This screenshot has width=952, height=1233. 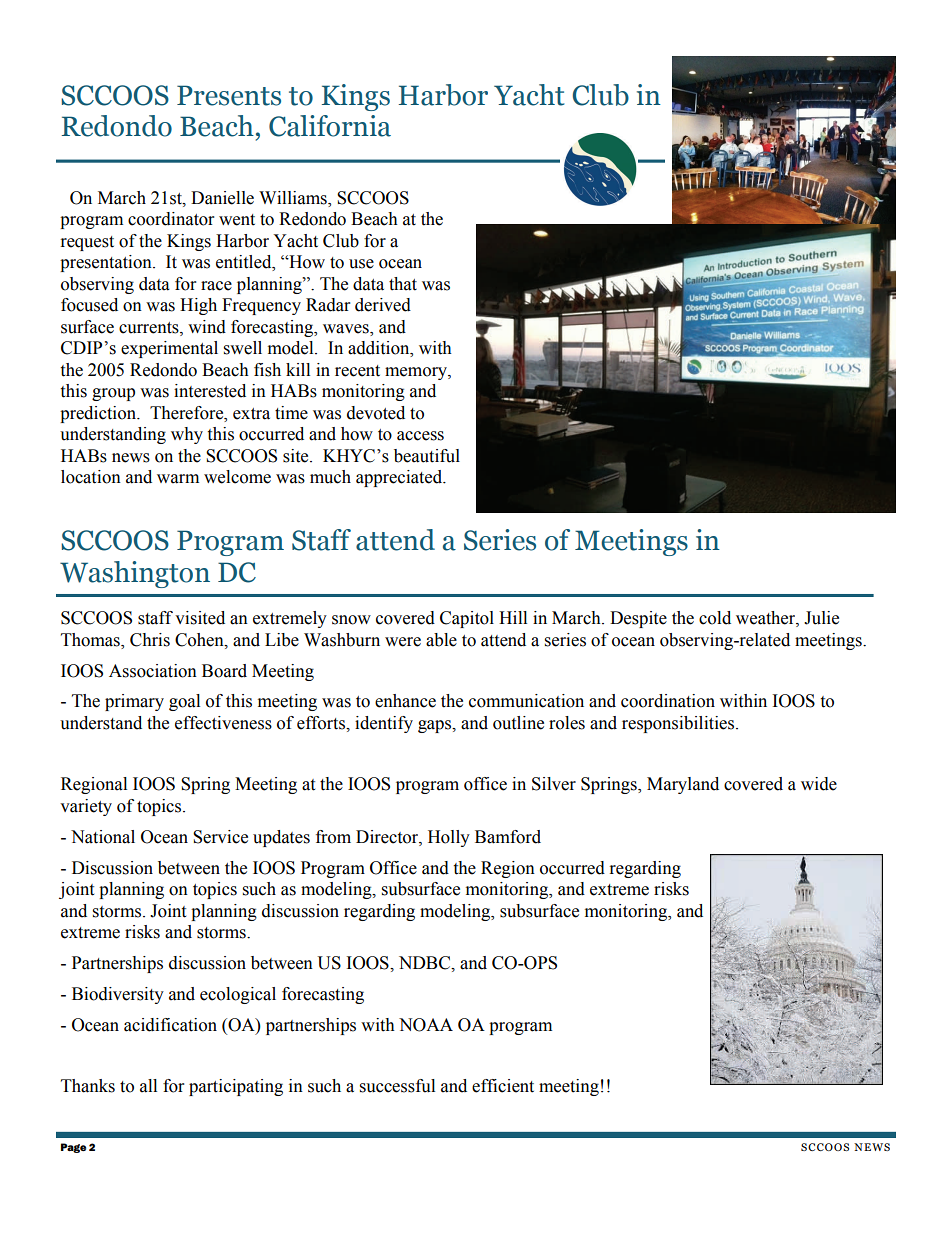 I want to click on warm, so click(x=178, y=479).
